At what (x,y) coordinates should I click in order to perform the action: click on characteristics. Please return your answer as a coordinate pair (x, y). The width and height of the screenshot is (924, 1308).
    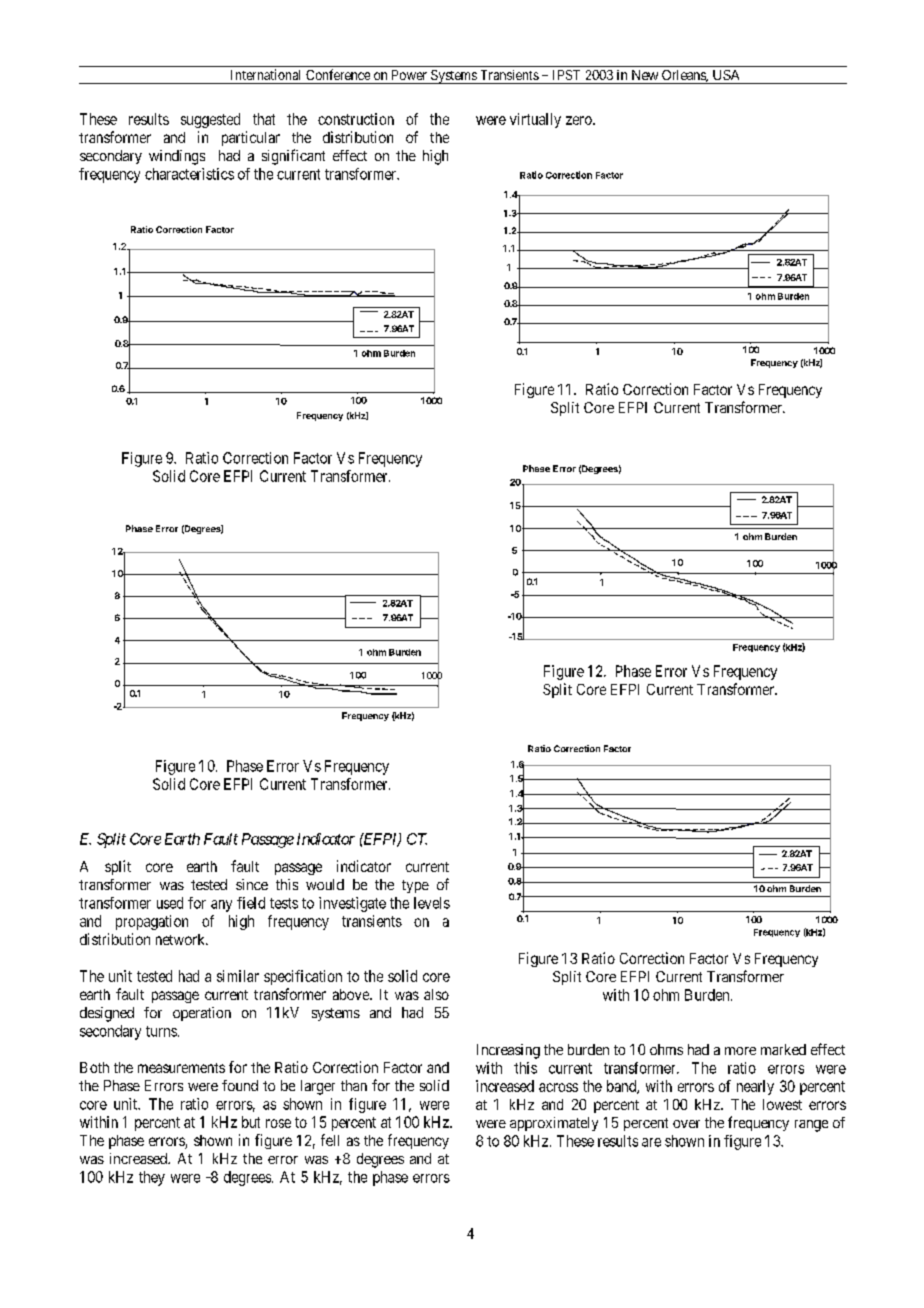
    Looking at the image, I should click on (189, 174).
